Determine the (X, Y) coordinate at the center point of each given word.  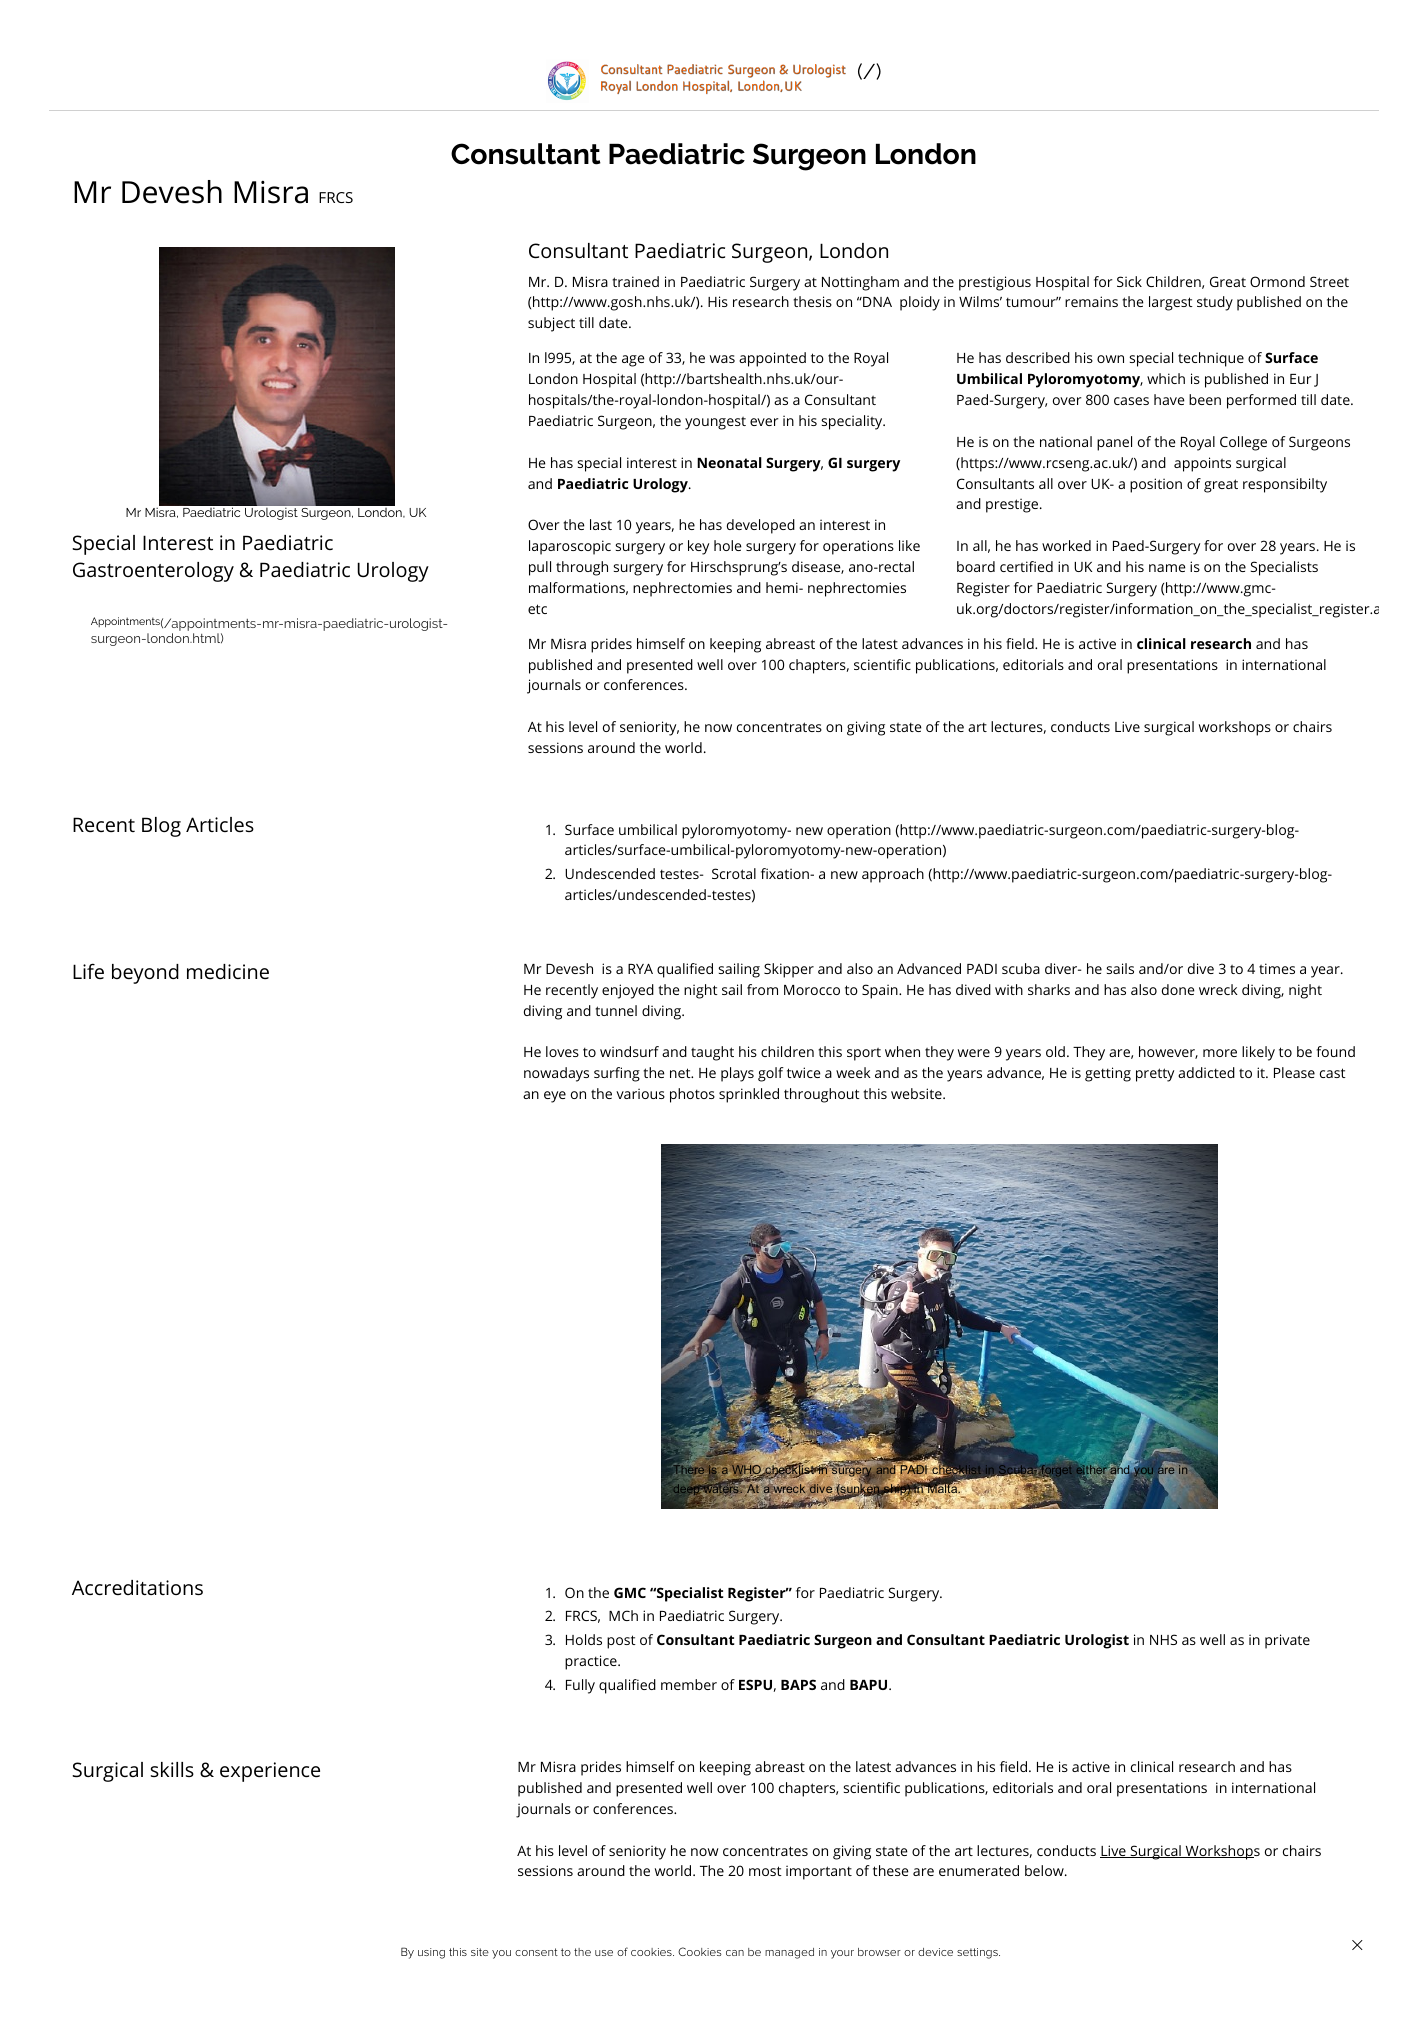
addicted (1206, 1072)
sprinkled (749, 1095)
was (722, 359)
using (431, 1953)
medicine (228, 971)
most (765, 1871)
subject (551, 324)
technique (1211, 359)
